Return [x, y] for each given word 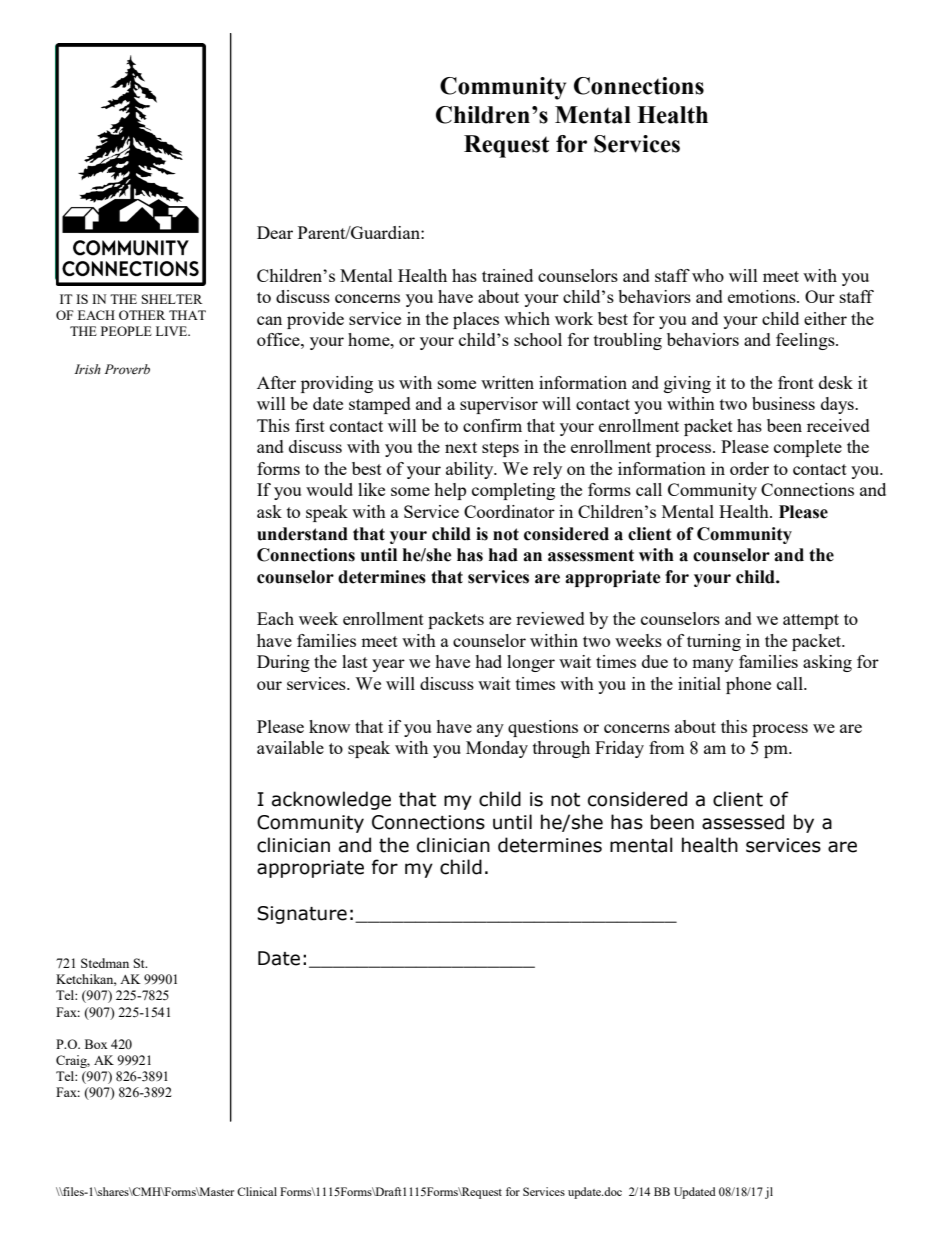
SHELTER [172, 299]
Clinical [257, 1191]
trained [507, 275]
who [708, 275]
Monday [497, 749]
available [290, 747]
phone [748, 685]
